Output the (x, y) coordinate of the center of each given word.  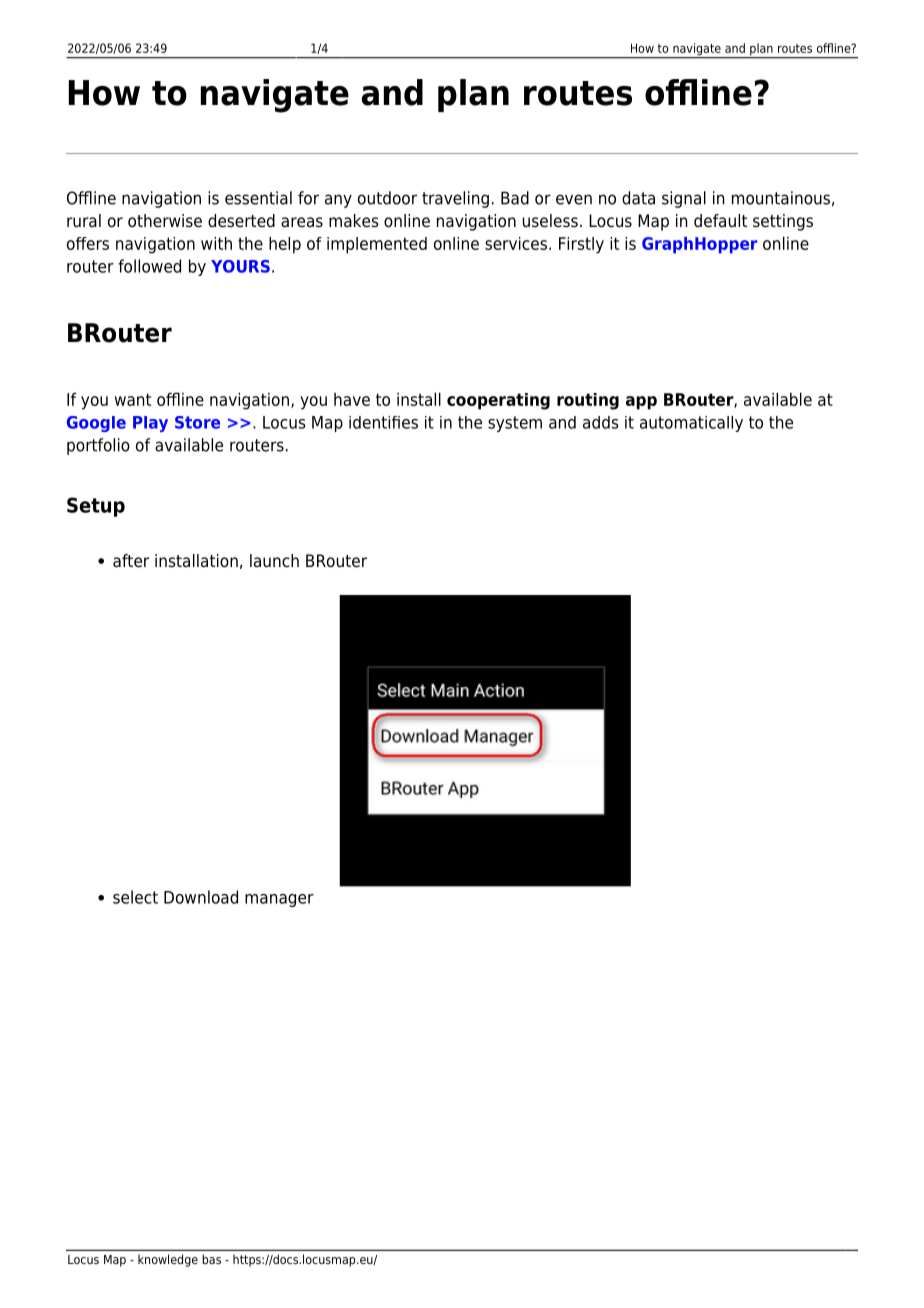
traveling (455, 199)
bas (211, 1259)
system (515, 424)
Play (150, 424)
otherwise (165, 221)
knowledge (168, 1260)
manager (279, 900)
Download (201, 897)
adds (600, 422)
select (135, 897)
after (131, 561)
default (720, 221)
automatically (691, 424)
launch (274, 561)
